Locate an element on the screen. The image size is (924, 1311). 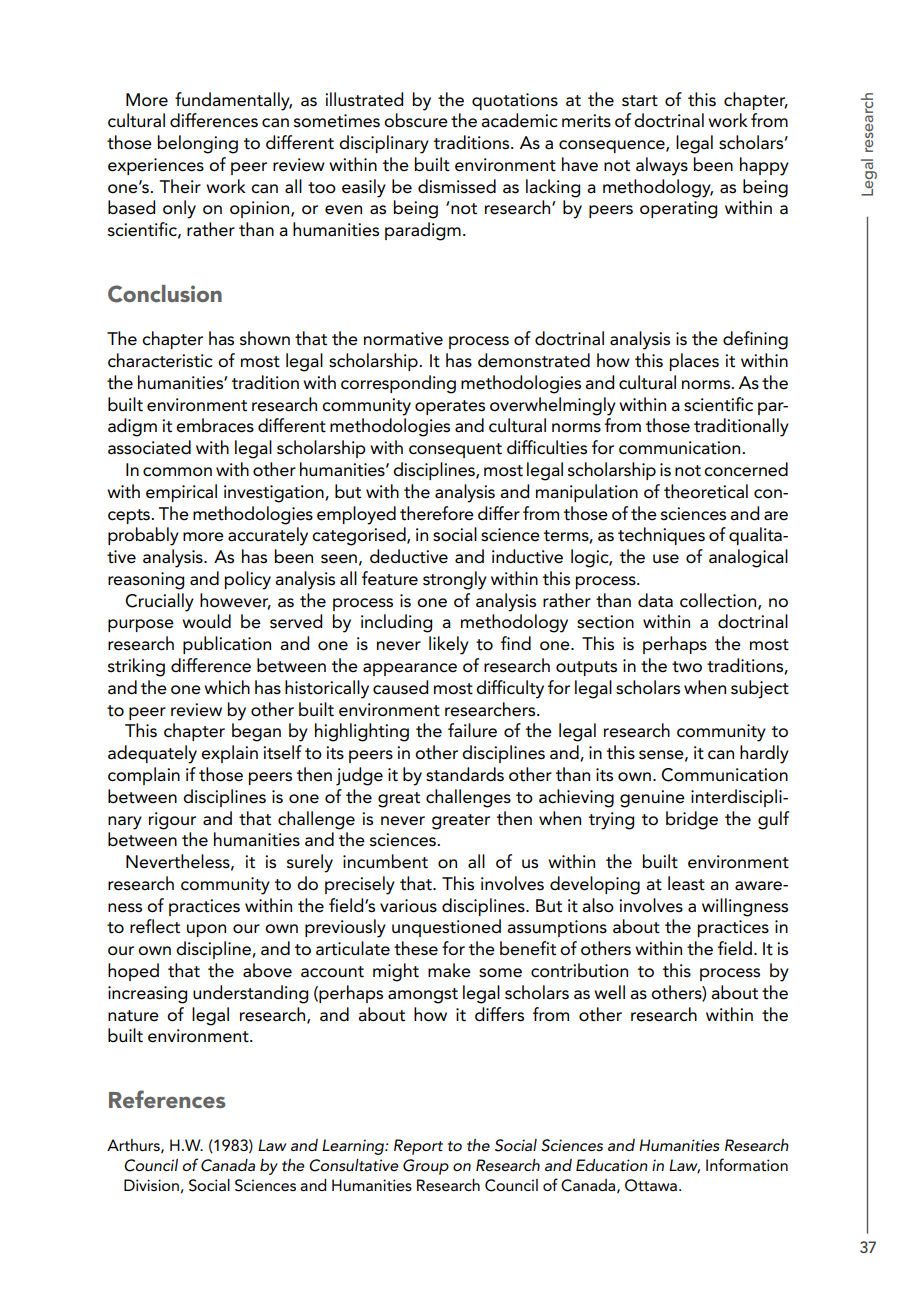
always is located at coordinates (662, 166).
